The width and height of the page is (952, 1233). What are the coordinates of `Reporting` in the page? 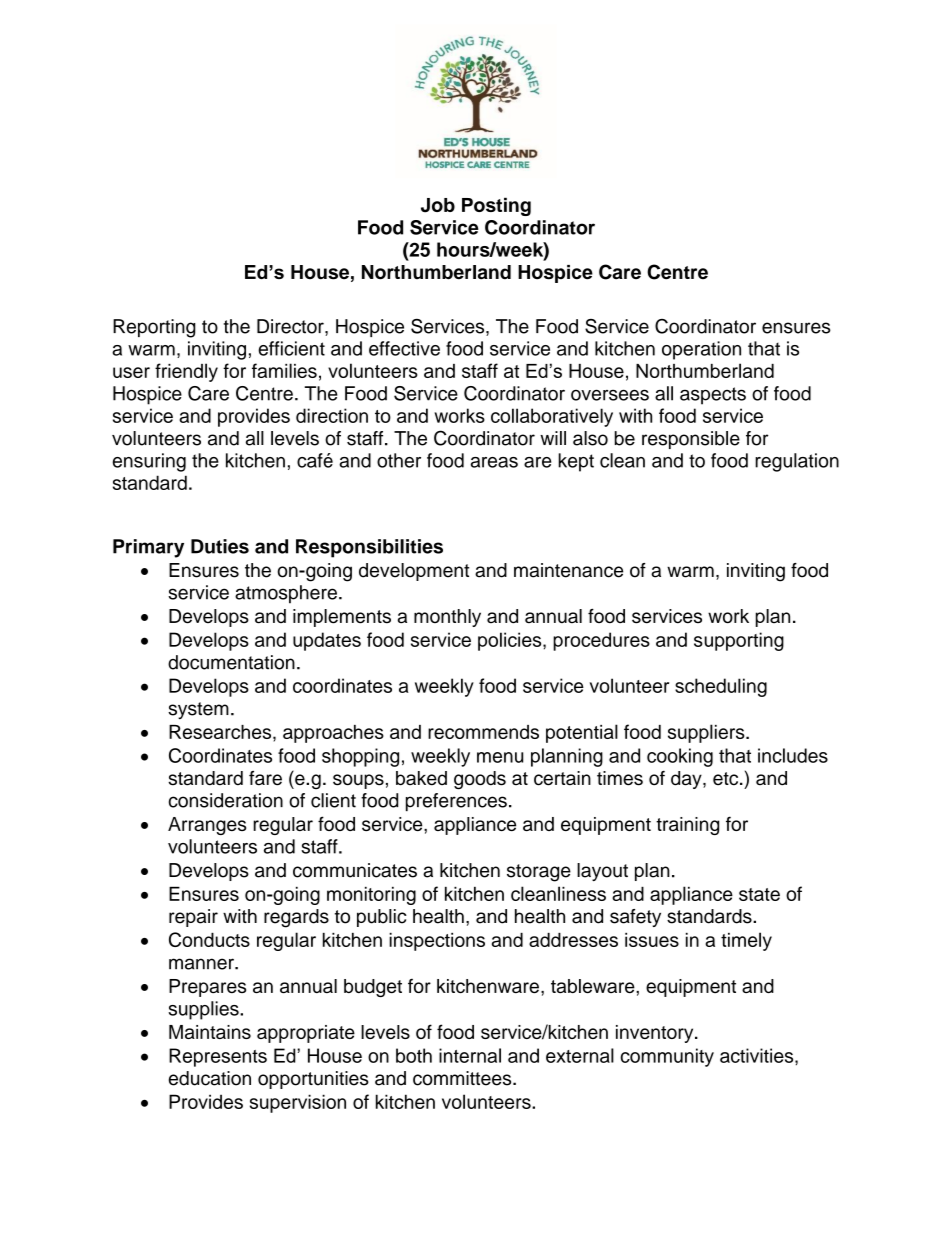 It's located at (154, 328).
